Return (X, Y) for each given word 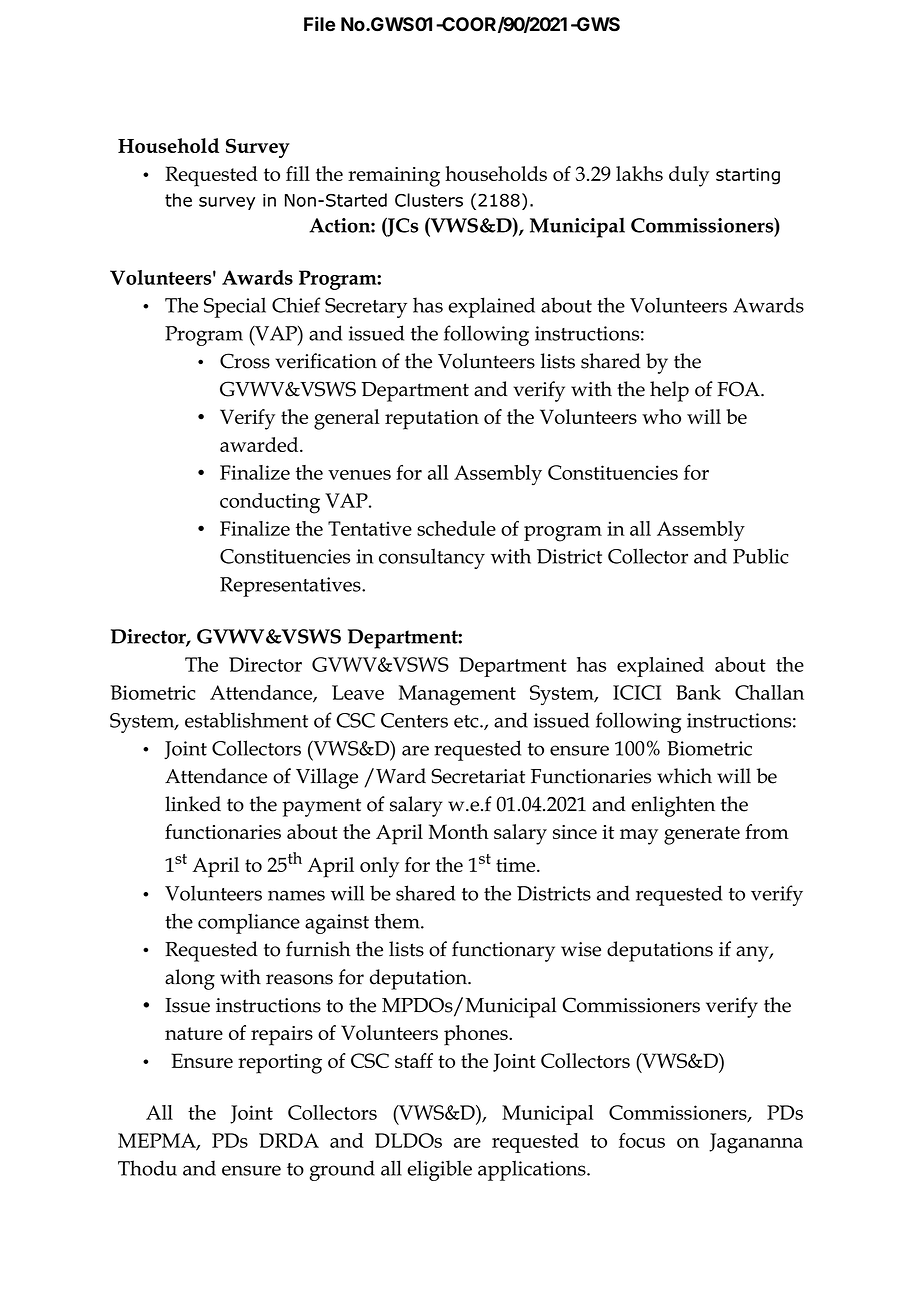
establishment (246, 720)
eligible (439, 1170)
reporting (280, 1064)
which (684, 776)
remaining (394, 177)
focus (642, 1140)
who (661, 416)
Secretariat (478, 776)
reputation (432, 420)
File (319, 24)
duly (689, 176)
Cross (245, 361)
